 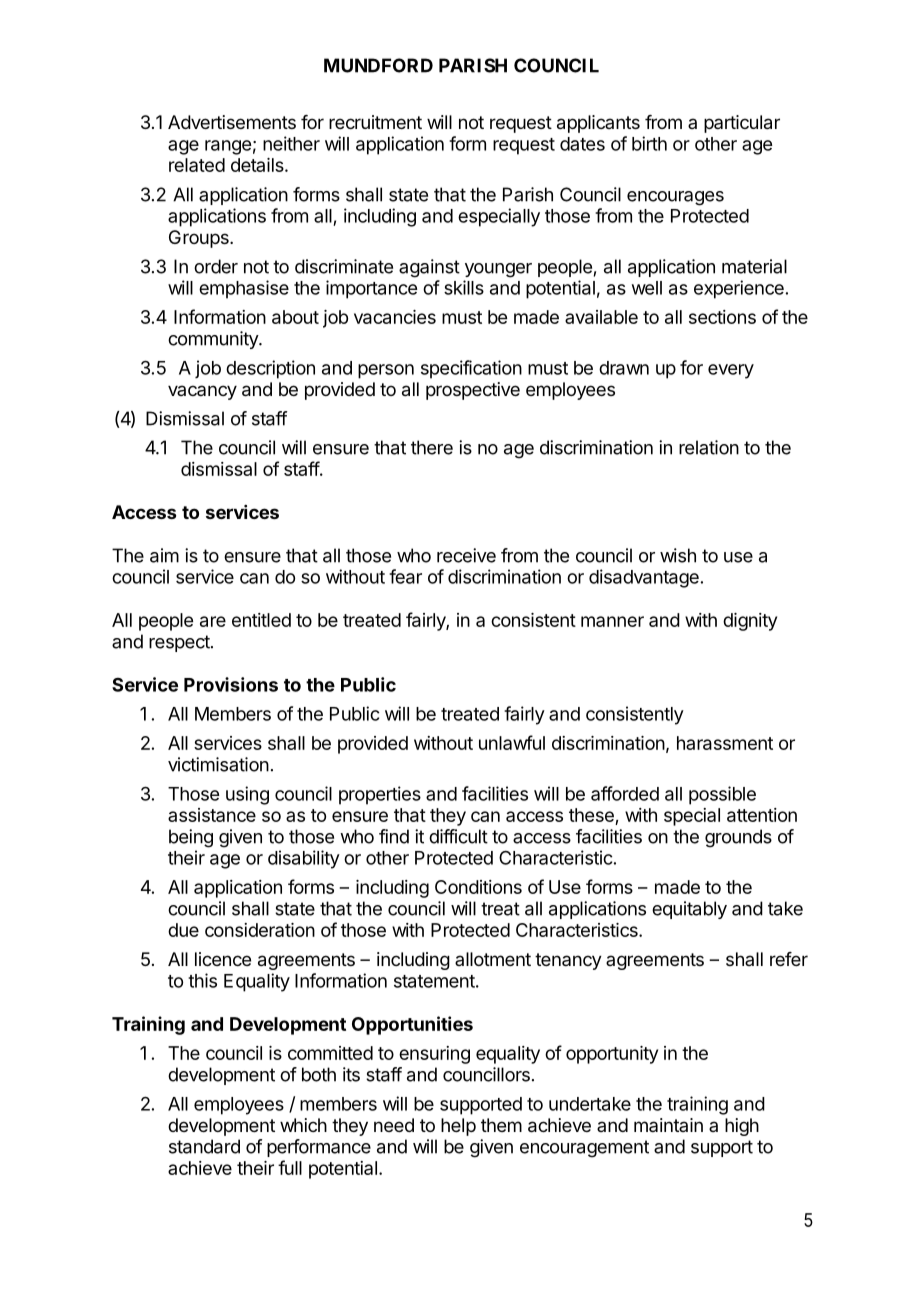 What do you see at coordinates (709, 447) in the screenshot?
I see `relation` at bounding box center [709, 447].
